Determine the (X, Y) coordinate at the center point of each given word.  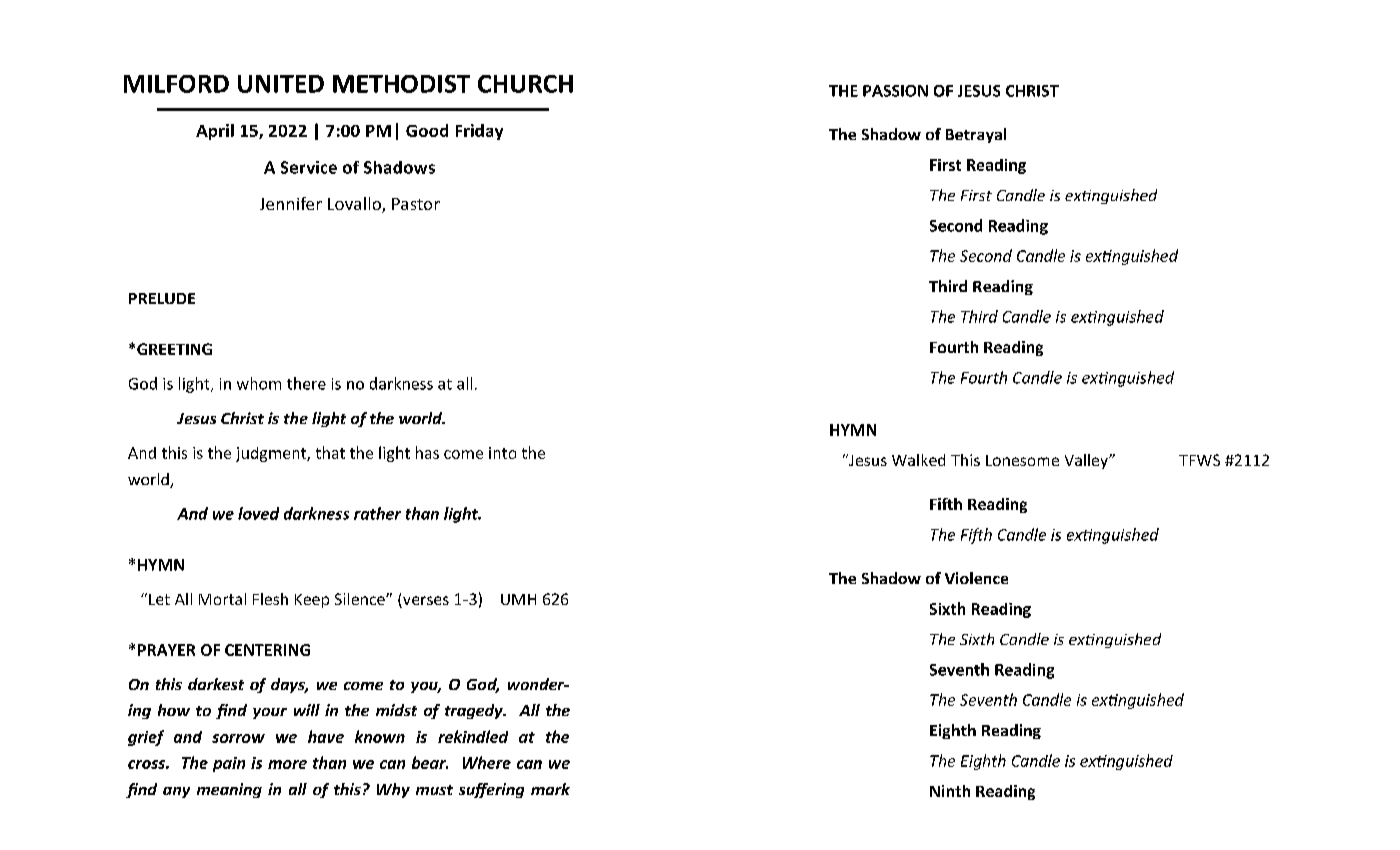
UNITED (281, 84)
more (287, 764)
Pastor (416, 204)
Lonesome (1022, 460)
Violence (976, 578)
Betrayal (976, 135)
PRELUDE (162, 298)
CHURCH (525, 84)
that (330, 452)
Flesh (270, 599)
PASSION (895, 91)
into (502, 453)
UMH (518, 599)
